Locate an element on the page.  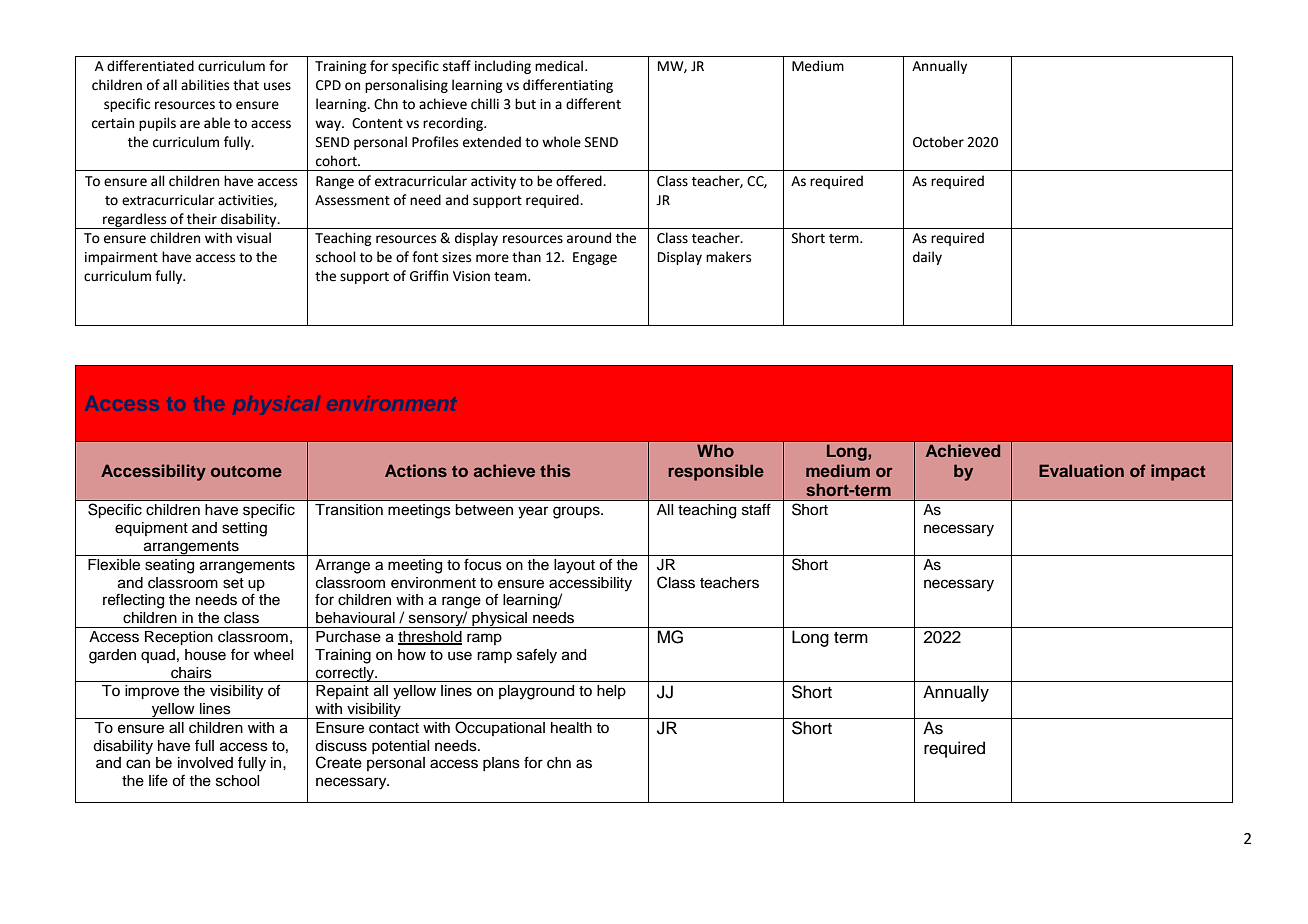
setting is located at coordinates (244, 529).
